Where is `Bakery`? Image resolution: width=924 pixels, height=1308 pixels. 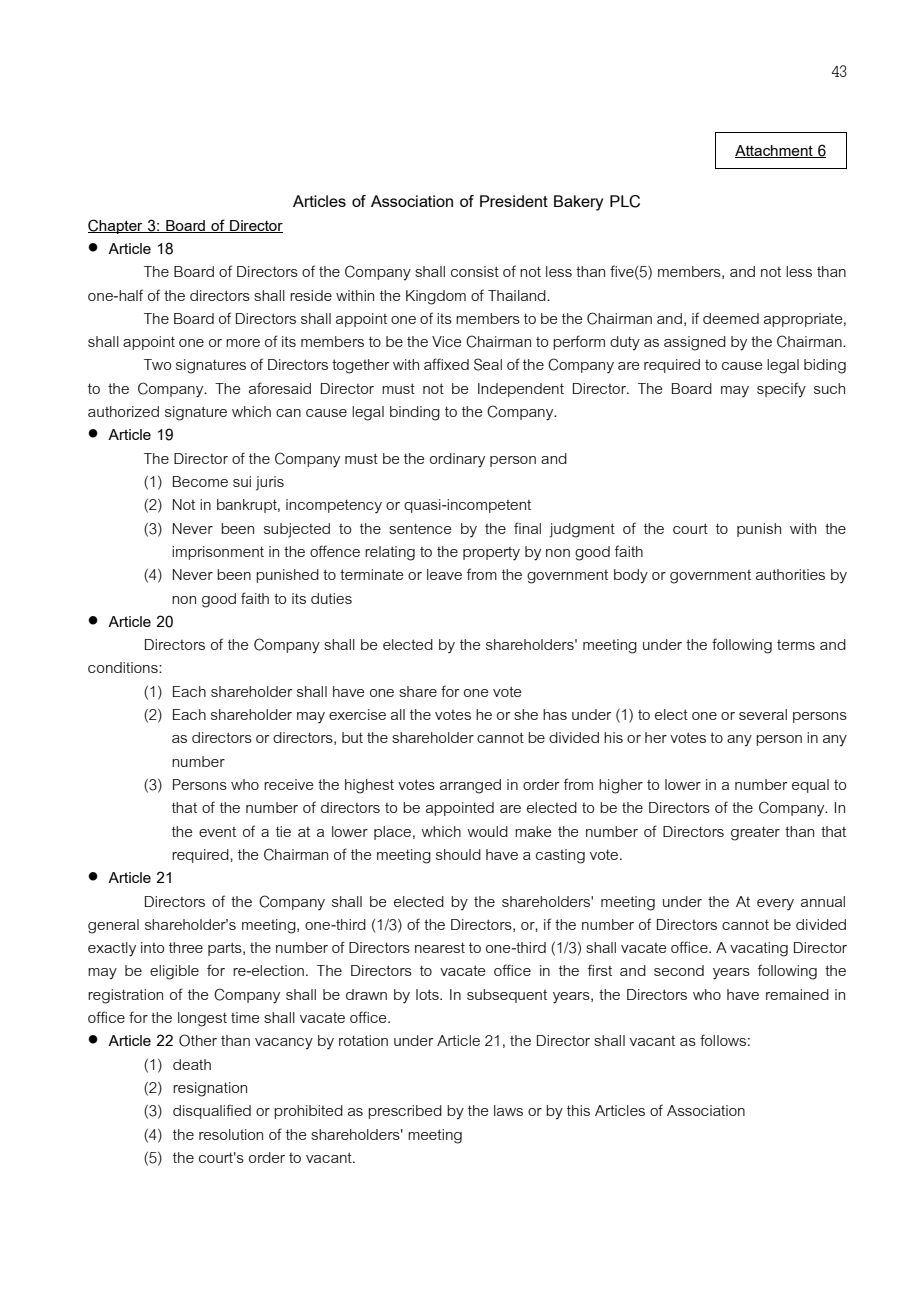
Bakery is located at coordinates (578, 203).
